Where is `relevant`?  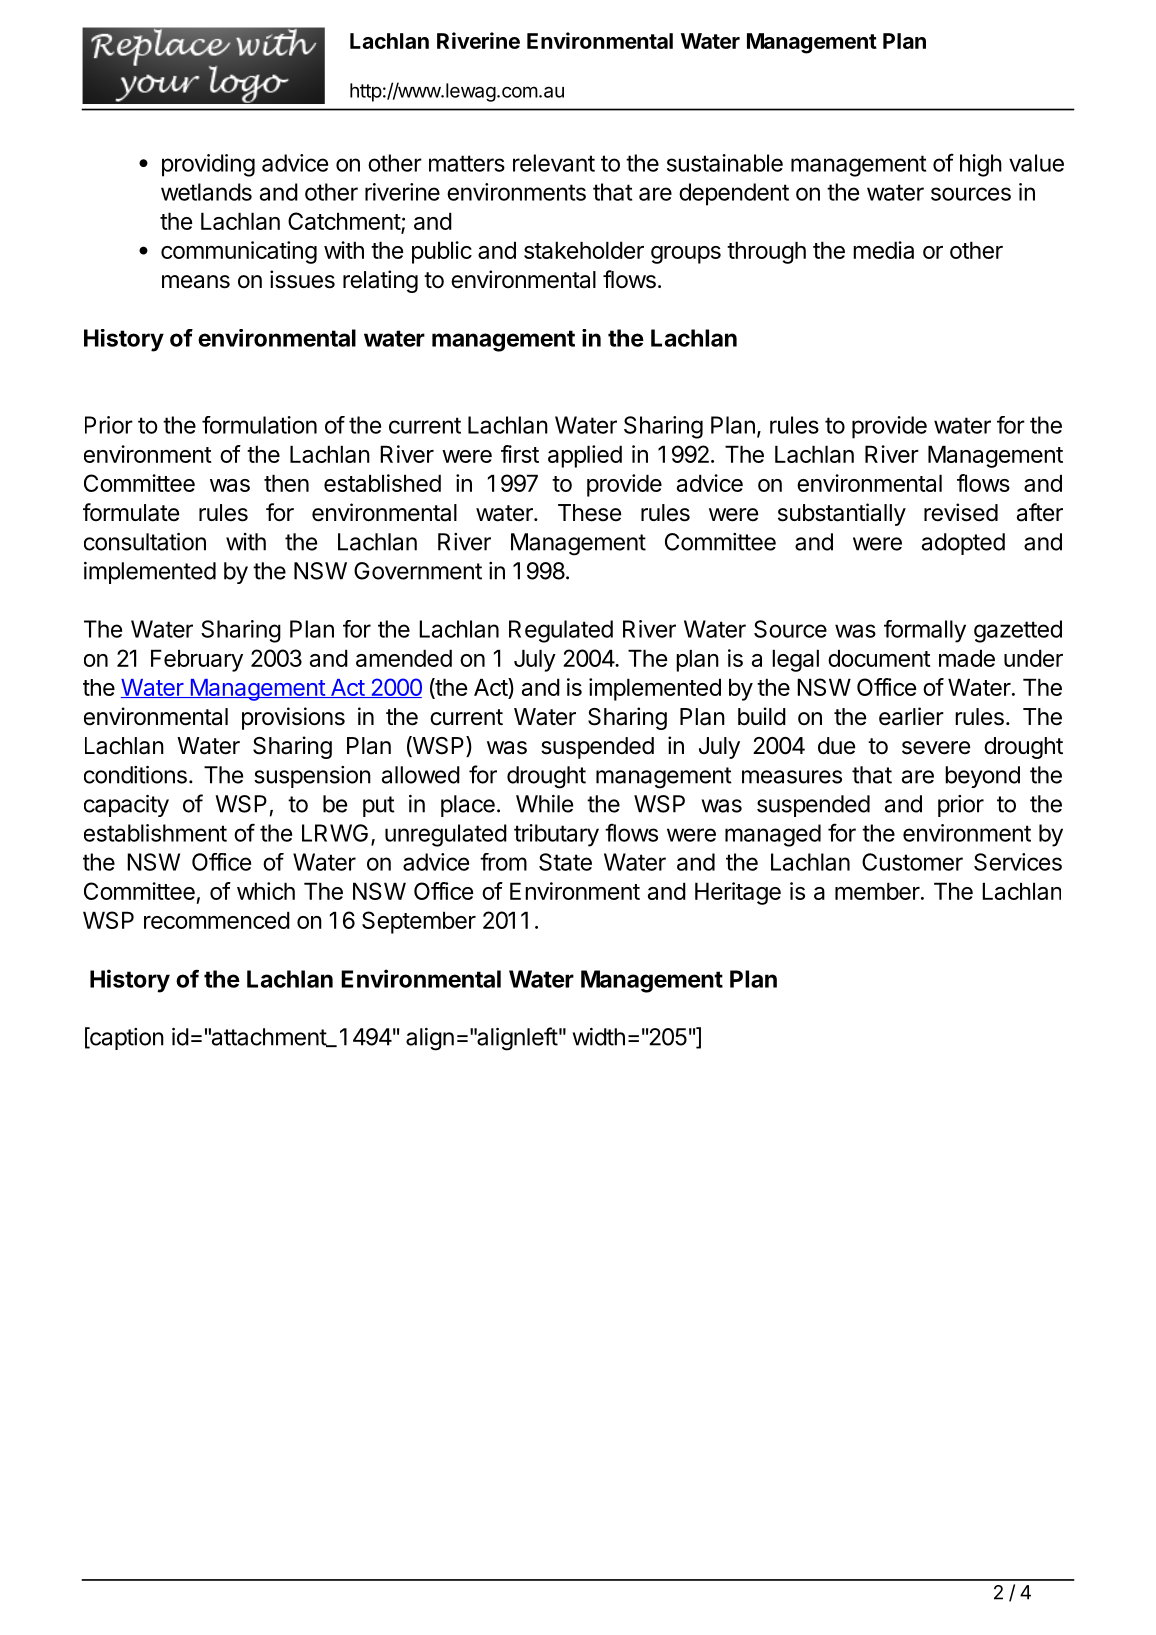 relevant is located at coordinates (554, 163).
